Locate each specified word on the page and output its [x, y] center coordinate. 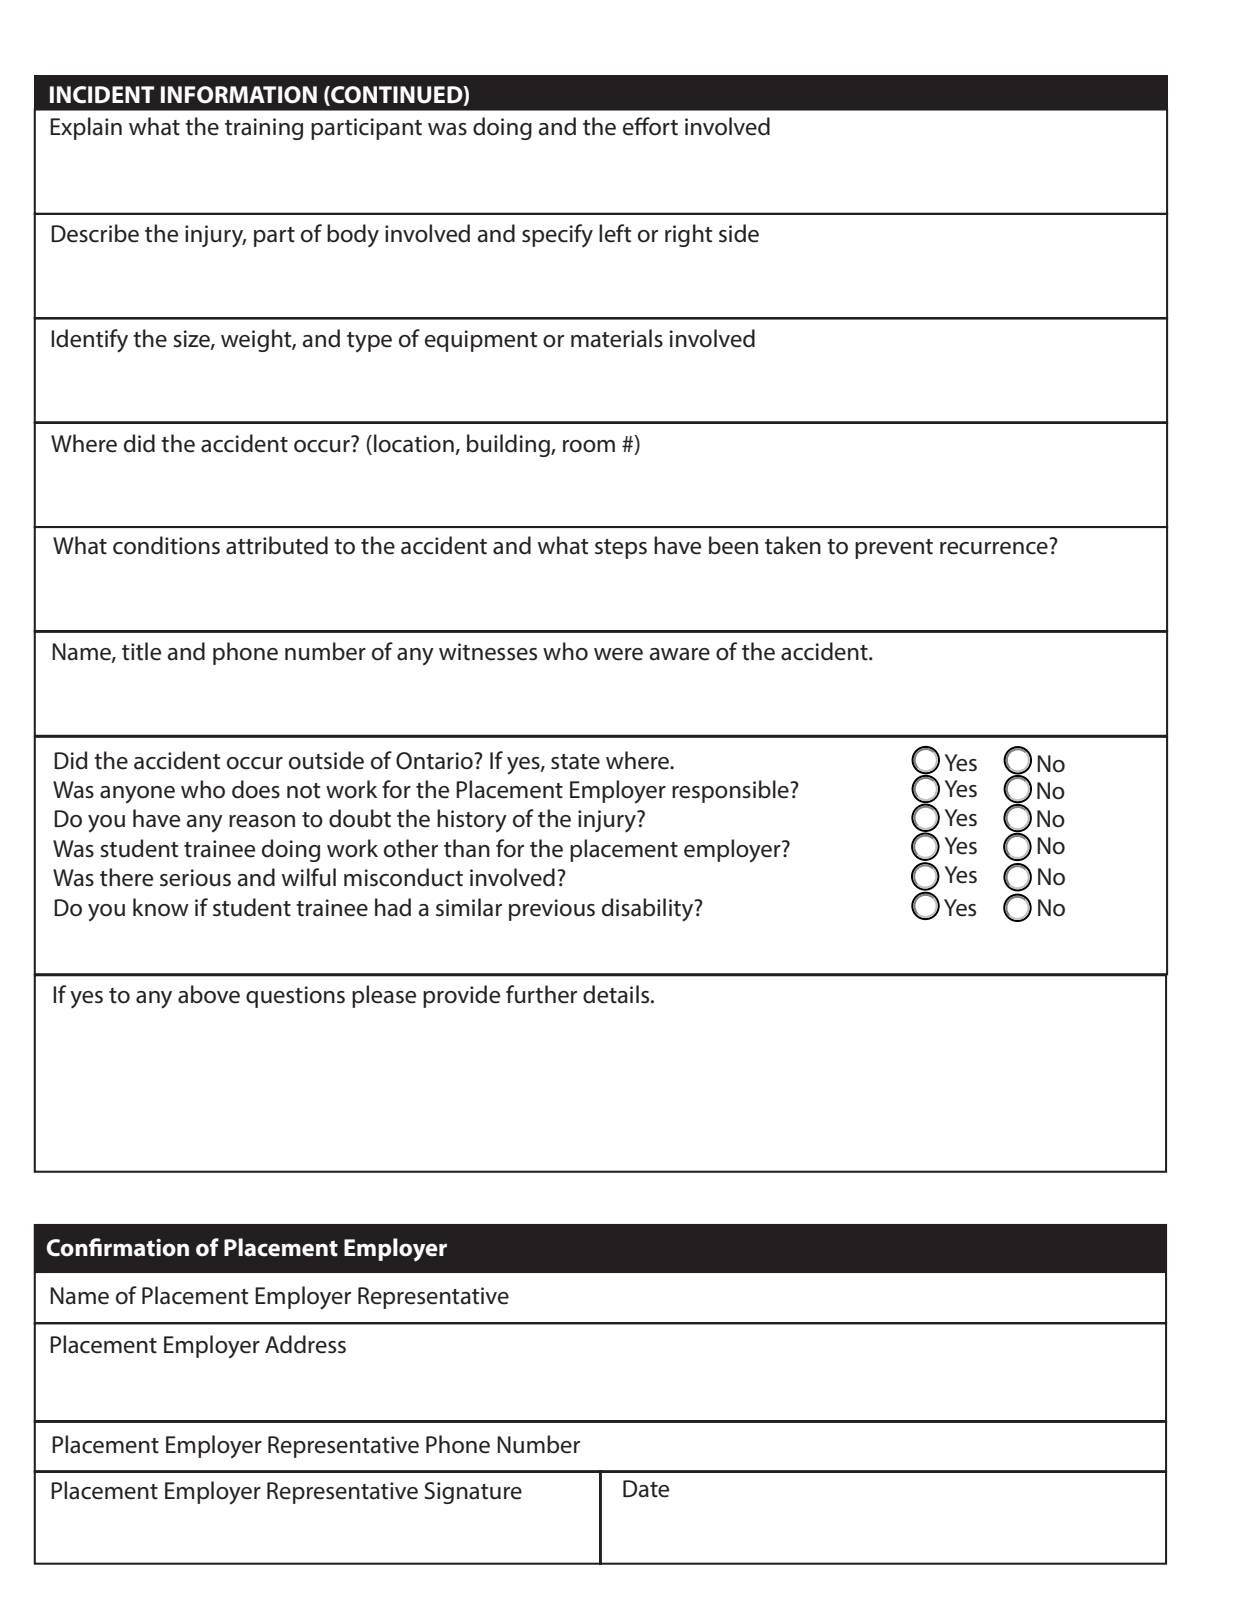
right [689, 235]
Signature [473, 1493]
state [575, 762]
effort [650, 126]
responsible [731, 791]
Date [646, 1489]
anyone [137, 795]
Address [305, 1344]
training [264, 129]
